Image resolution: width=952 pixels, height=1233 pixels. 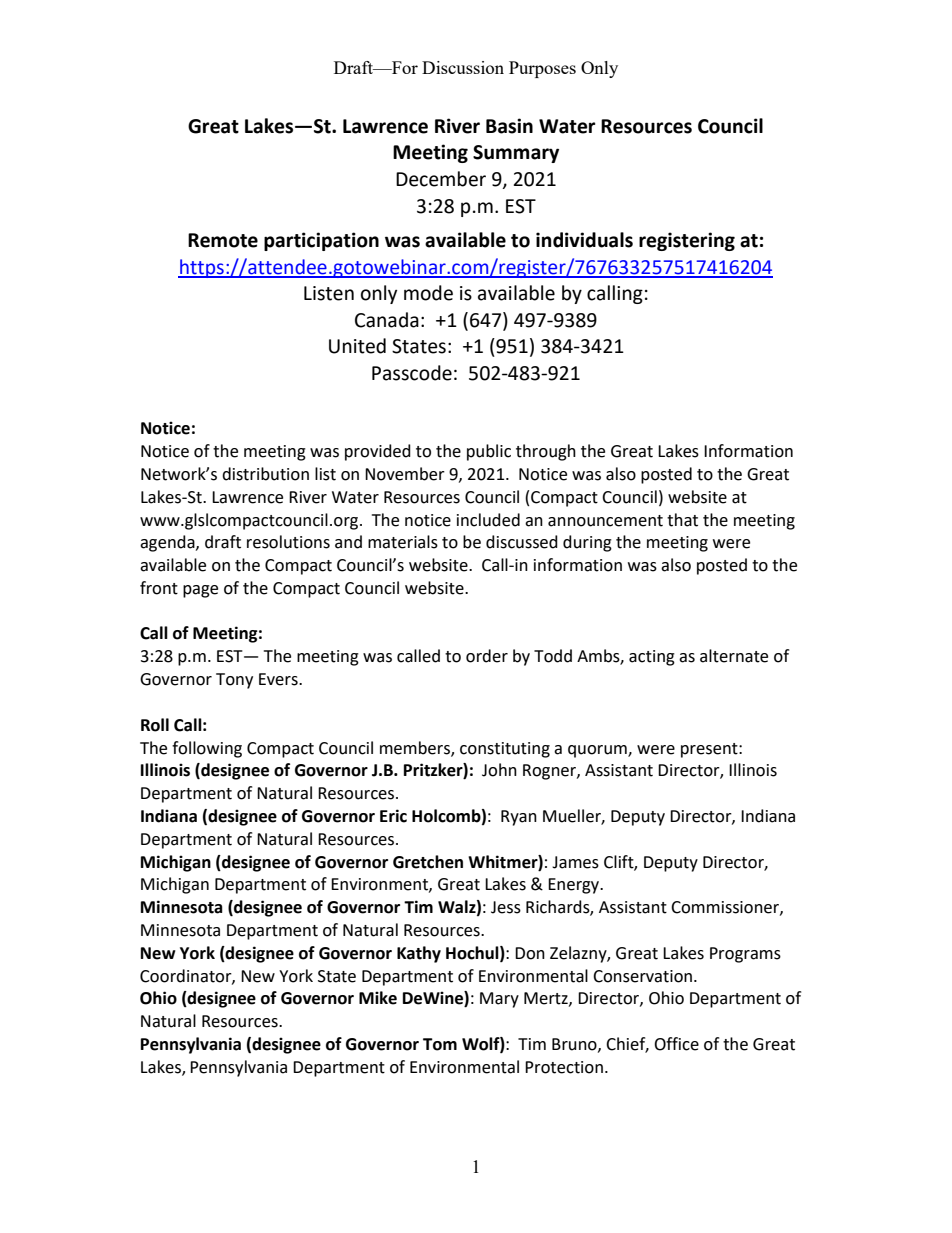 I want to click on acting, so click(x=652, y=658).
